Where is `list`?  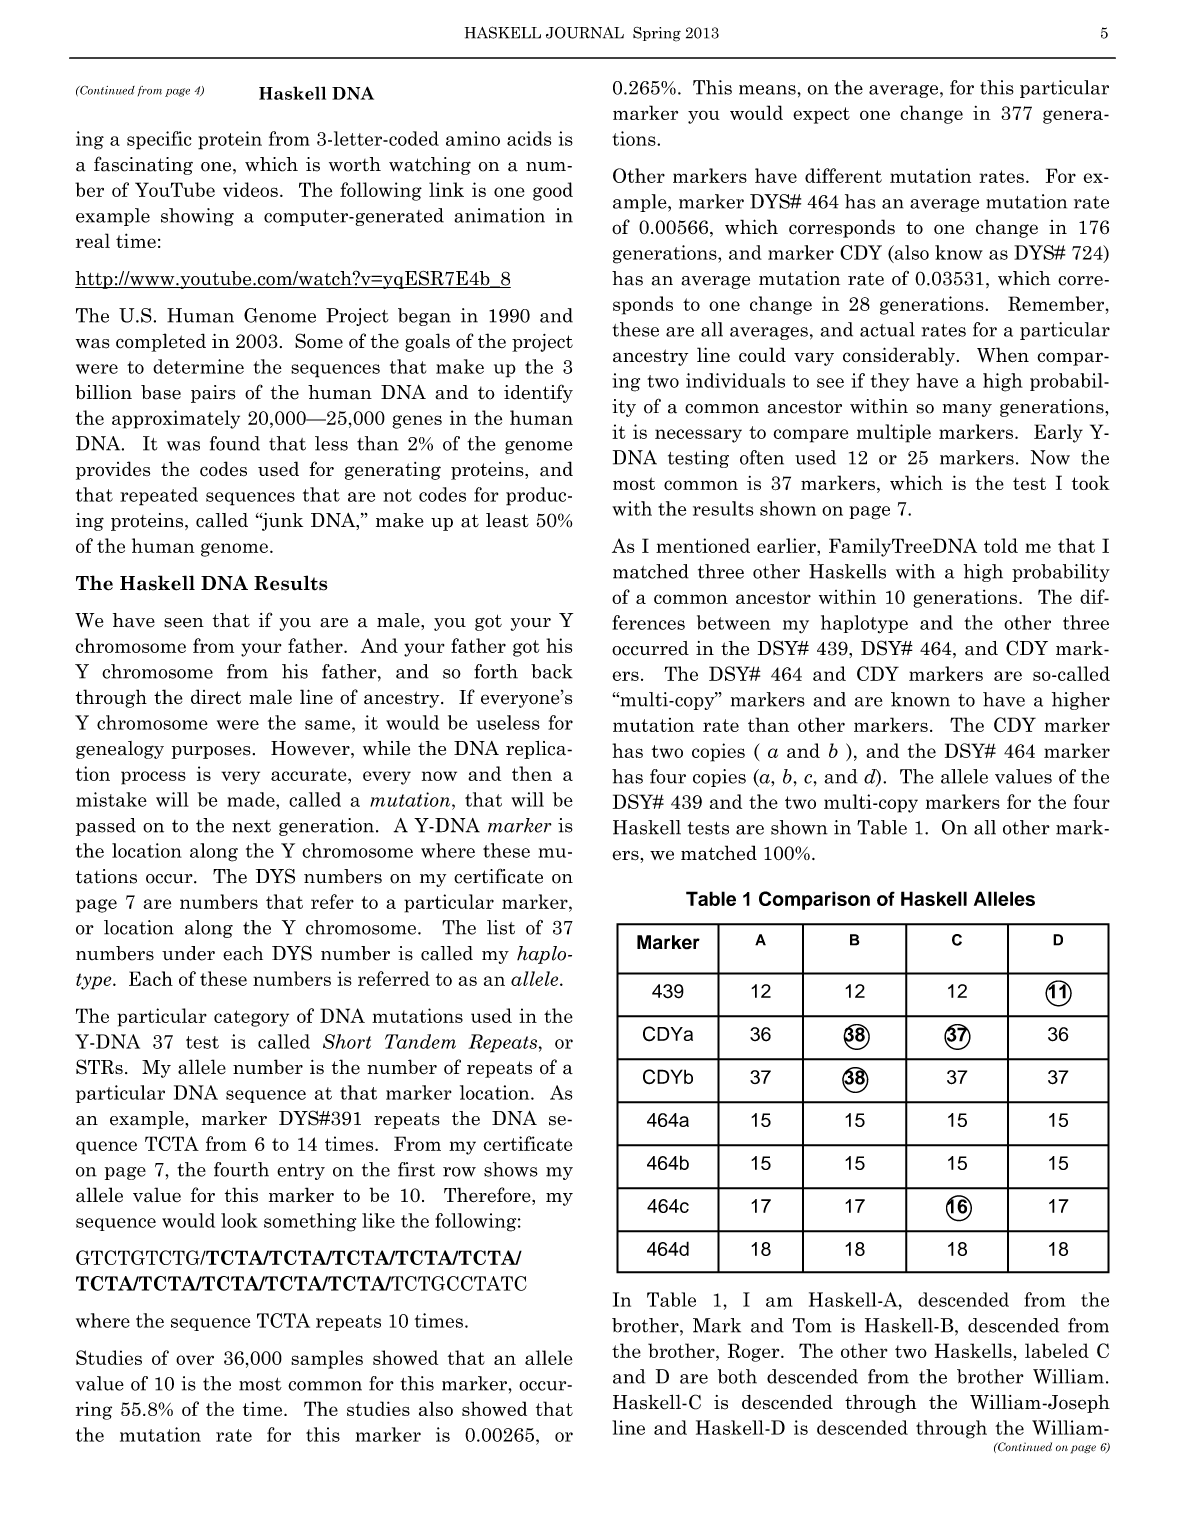
list is located at coordinates (501, 927).
